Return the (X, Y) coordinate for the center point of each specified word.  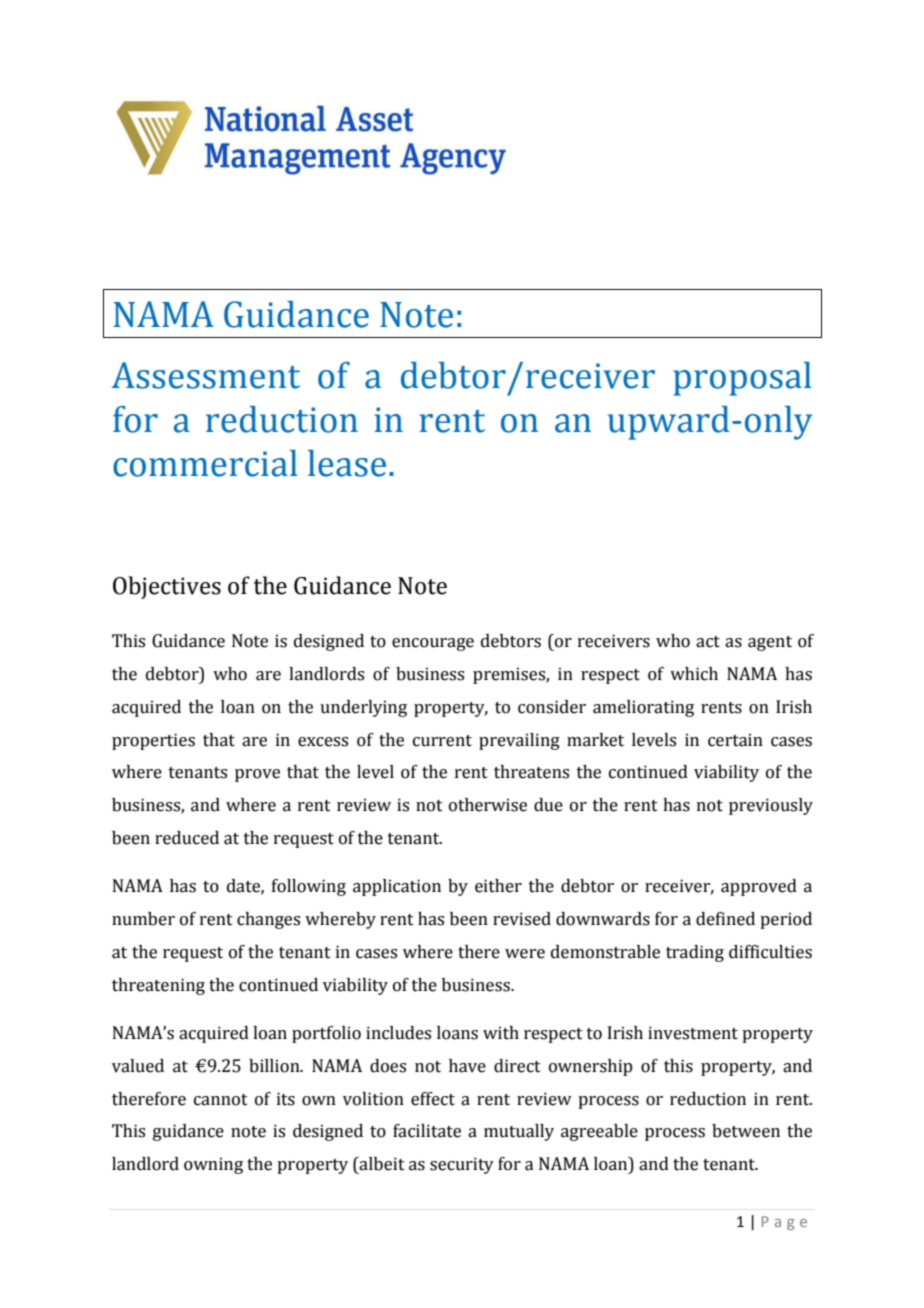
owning (213, 1165)
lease (347, 463)
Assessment (206, 375)
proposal (742, 379)
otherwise (488, 805)
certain (735, 740)
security (462, 1165)
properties (153, 741)
